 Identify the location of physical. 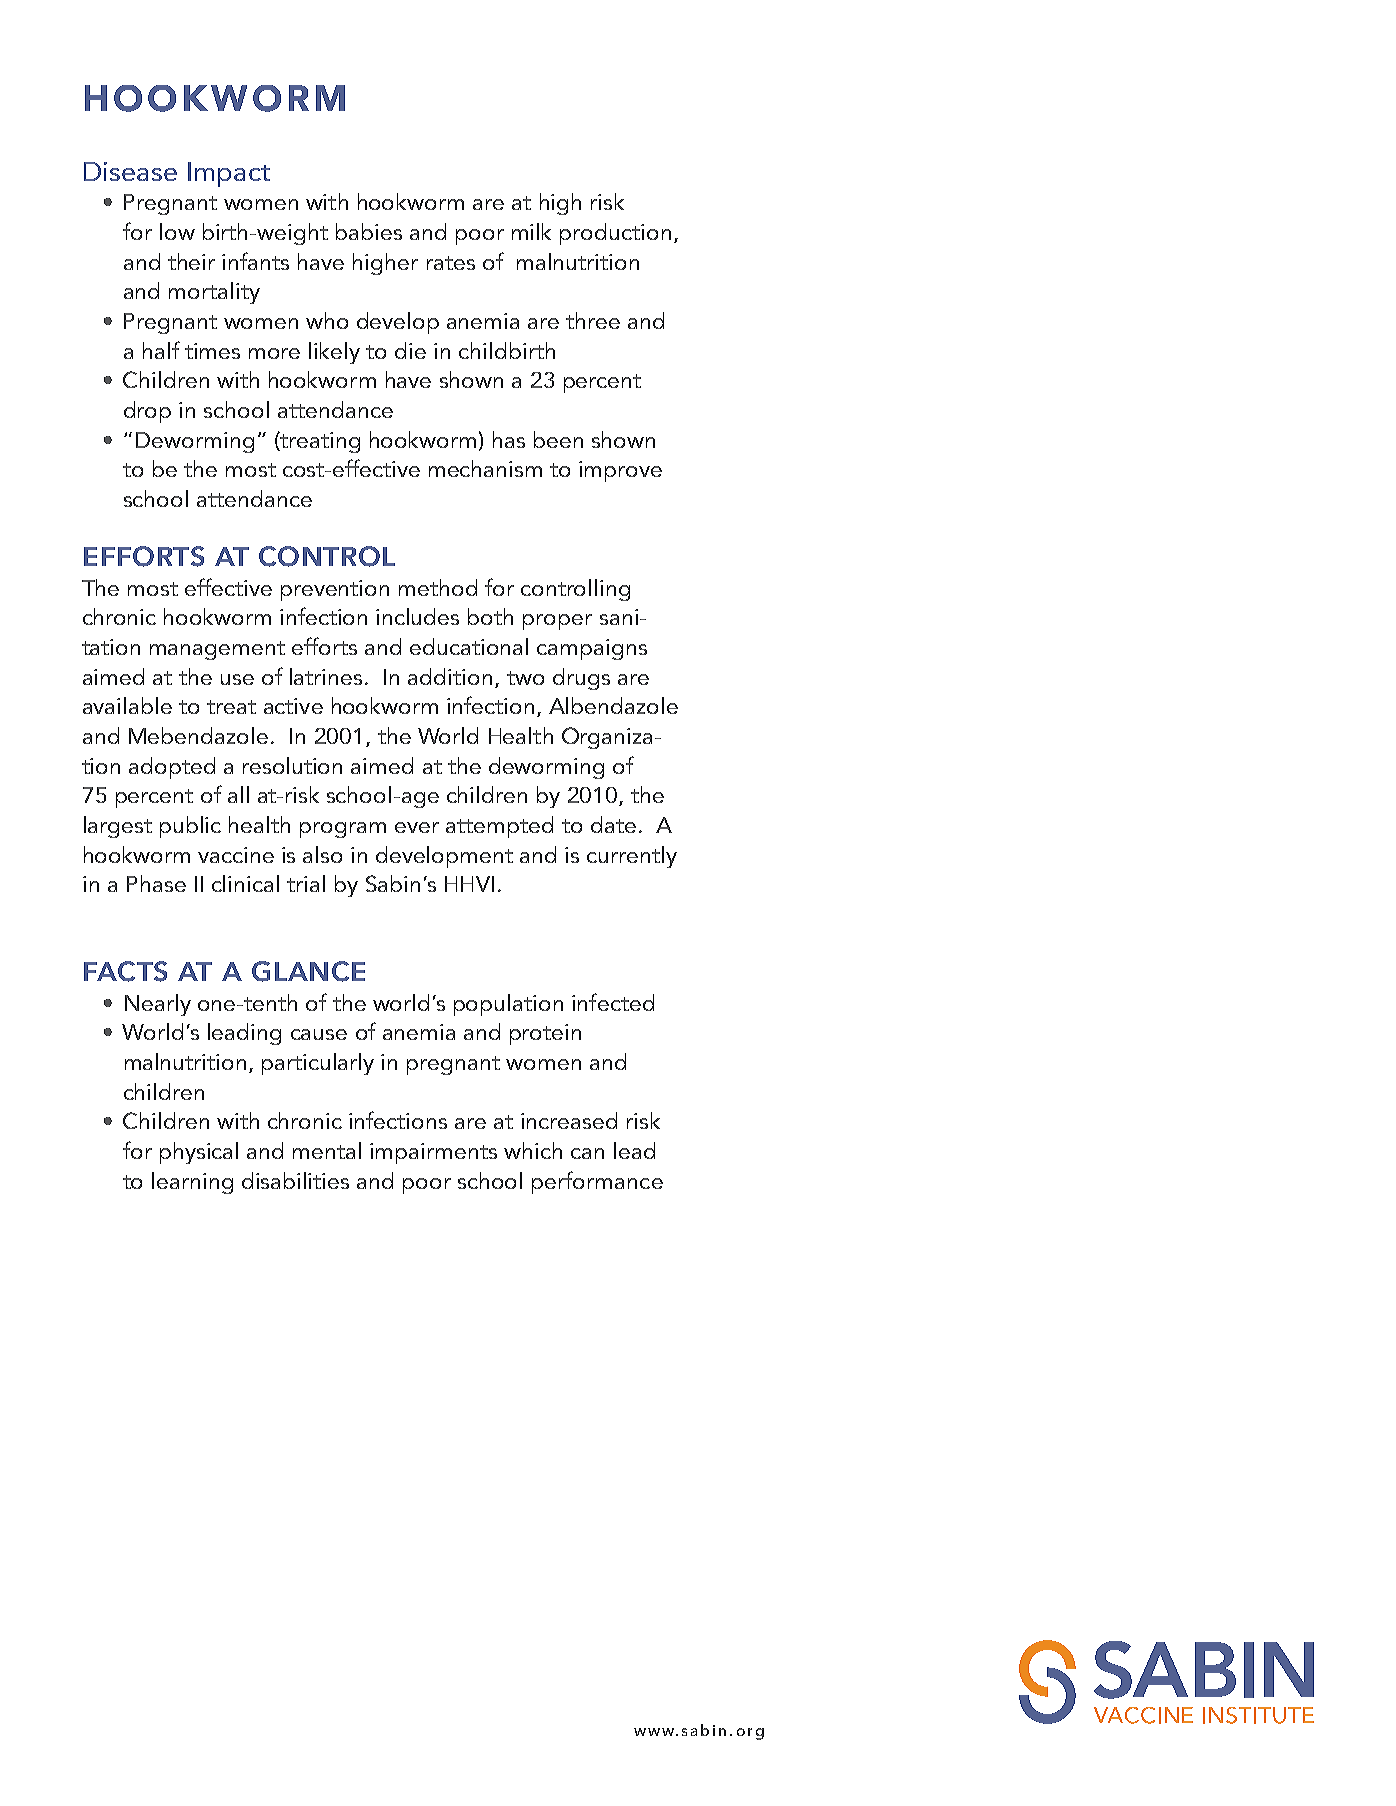
(199, 1153).
